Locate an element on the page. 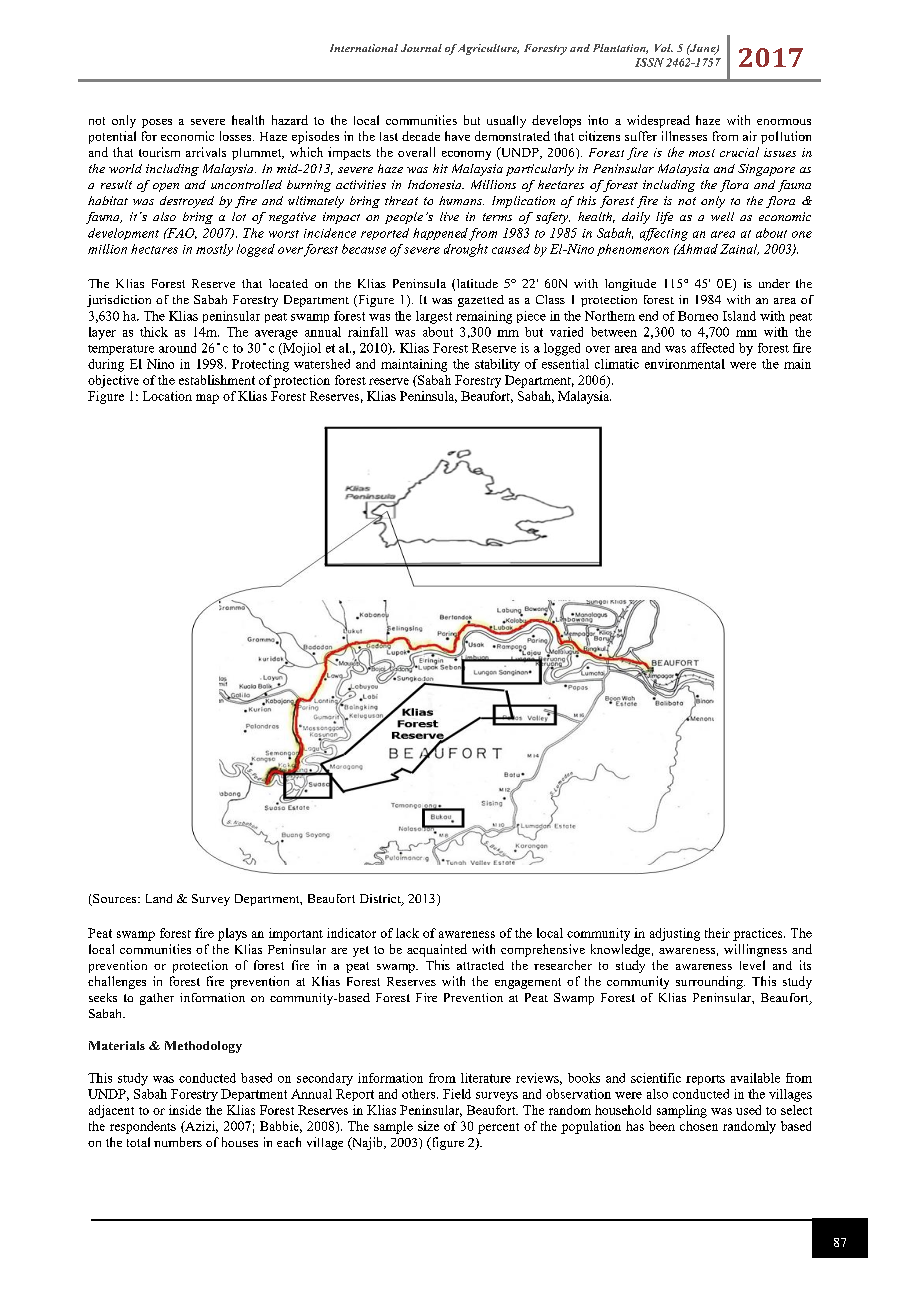 The height and width of the page is (1308, 924). poses is located at coordinates (157, 123).
